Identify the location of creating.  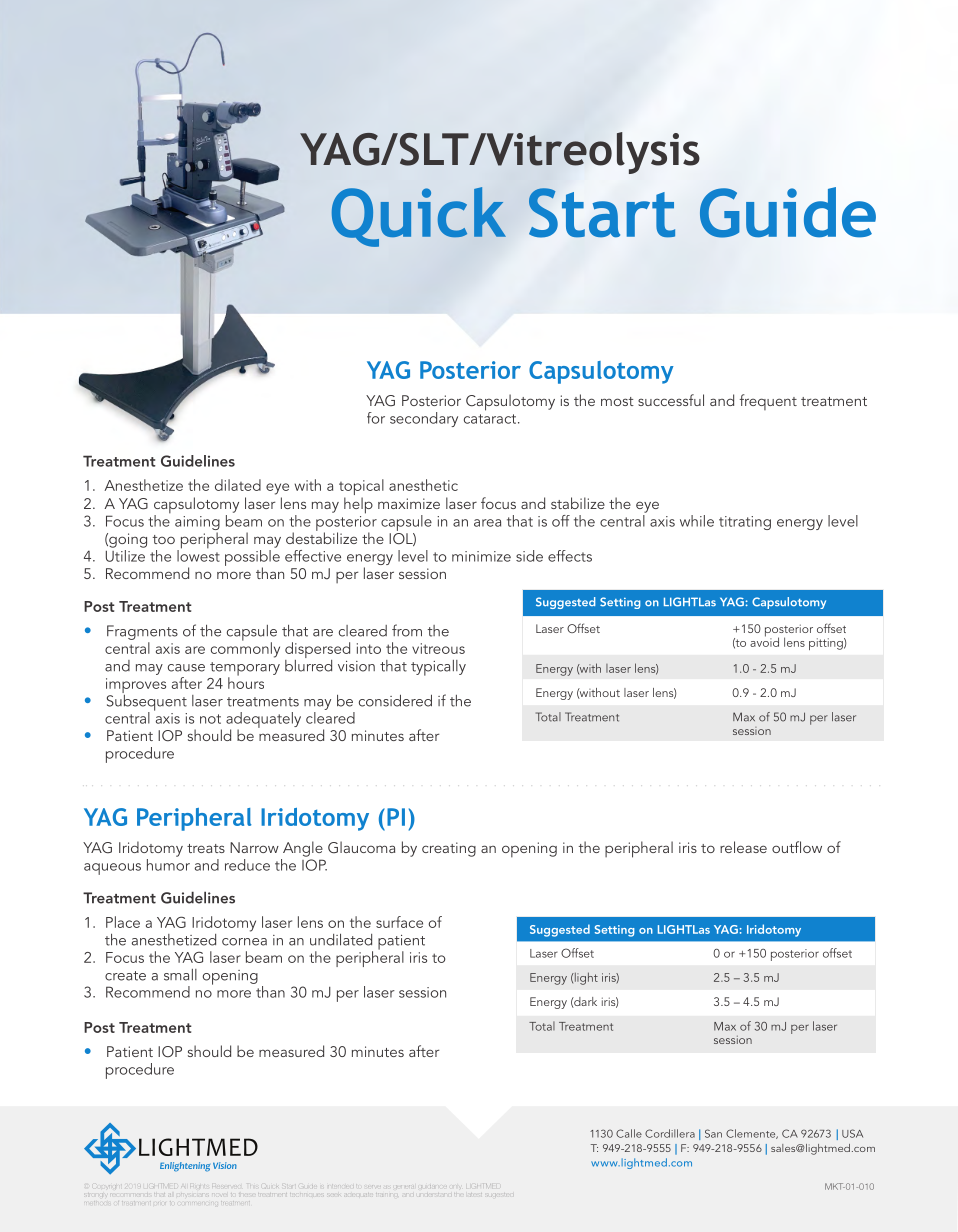
(449, 849).
